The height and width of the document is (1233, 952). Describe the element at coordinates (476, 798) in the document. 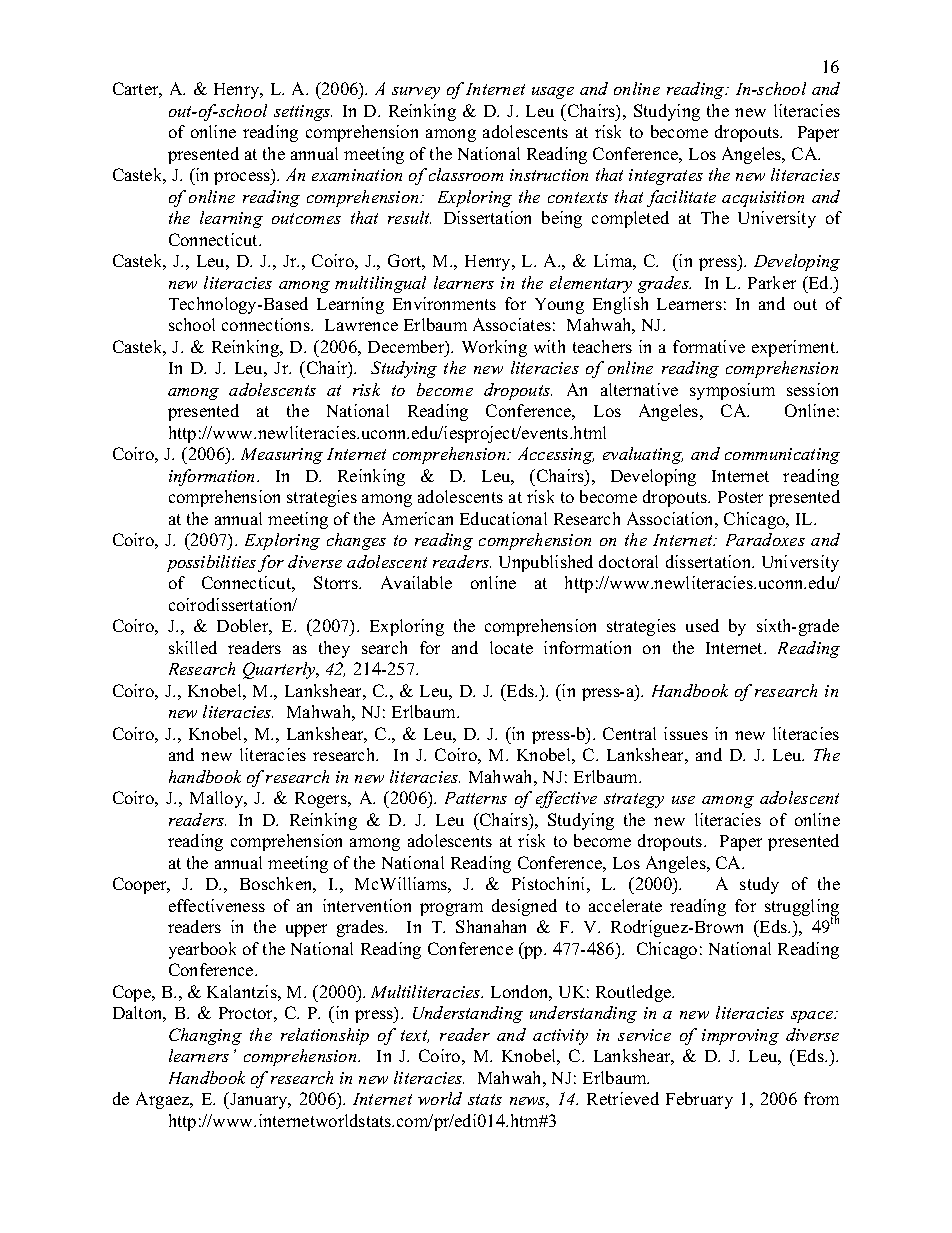

I see `Patterns` at that location.
